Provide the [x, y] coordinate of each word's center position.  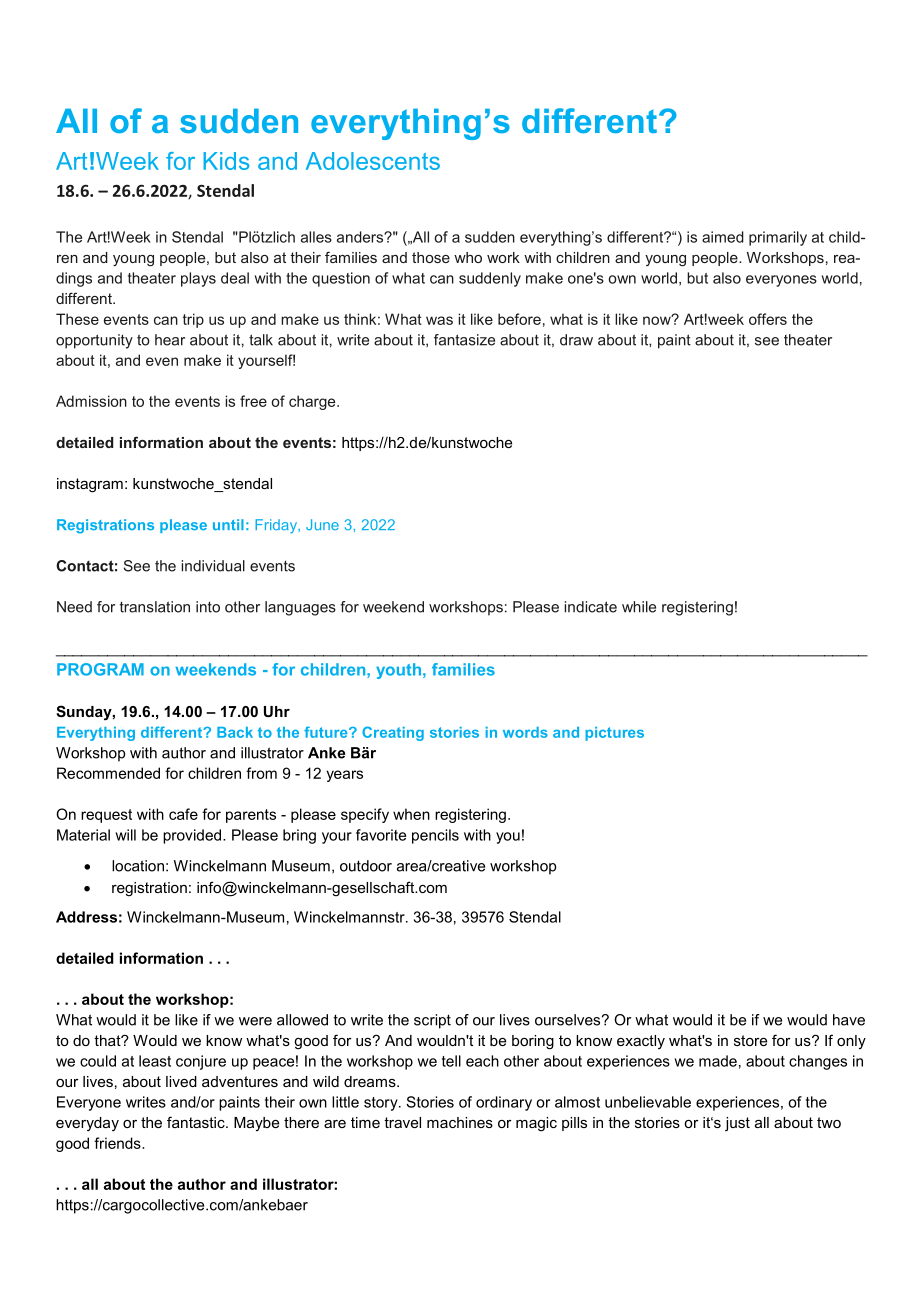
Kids [226, 161]
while [639, 607]
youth [398, 671]
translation [155, 607]
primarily [778, 238]
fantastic [197, 1122]
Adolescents [373, 161]
